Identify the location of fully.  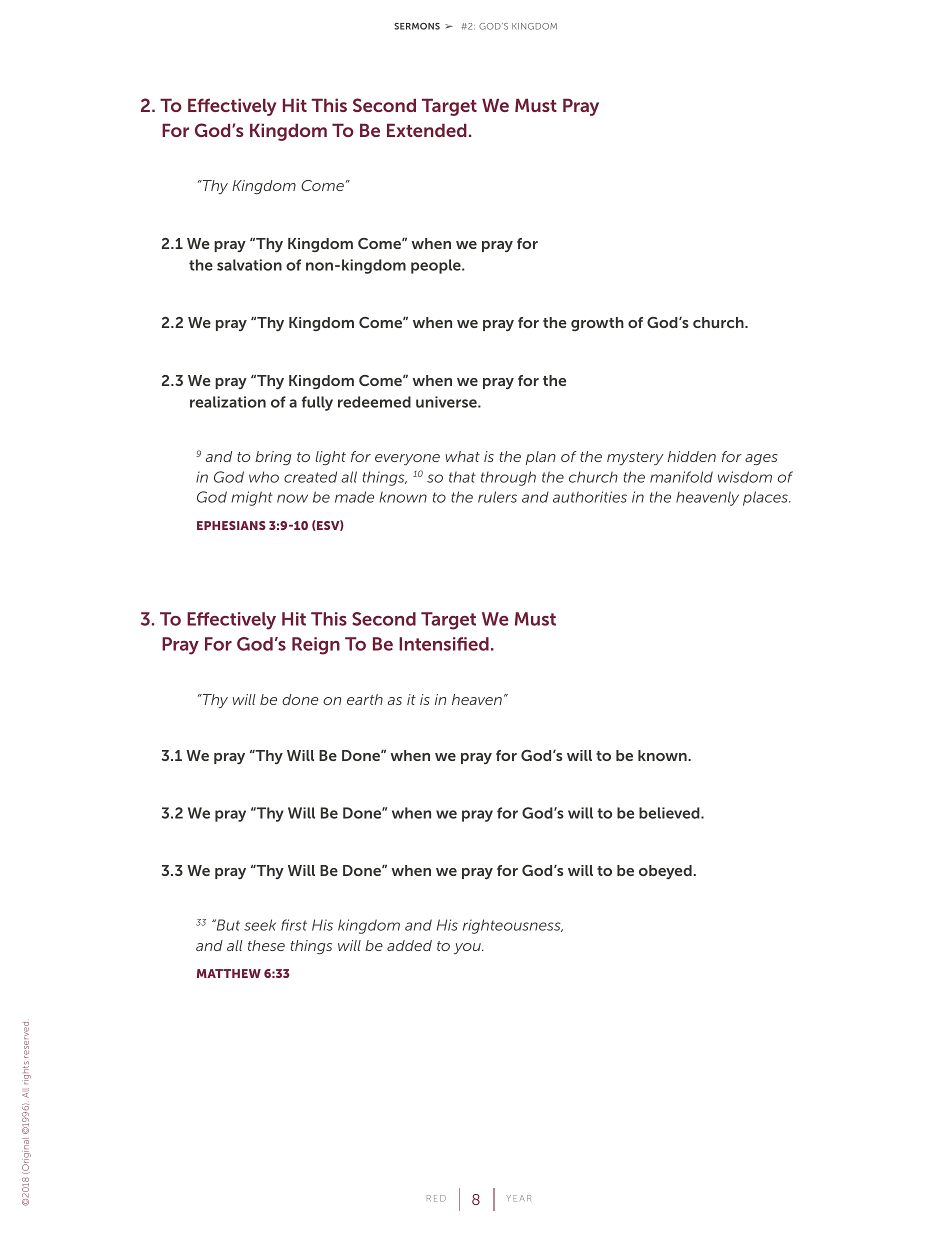
(317, 403).
